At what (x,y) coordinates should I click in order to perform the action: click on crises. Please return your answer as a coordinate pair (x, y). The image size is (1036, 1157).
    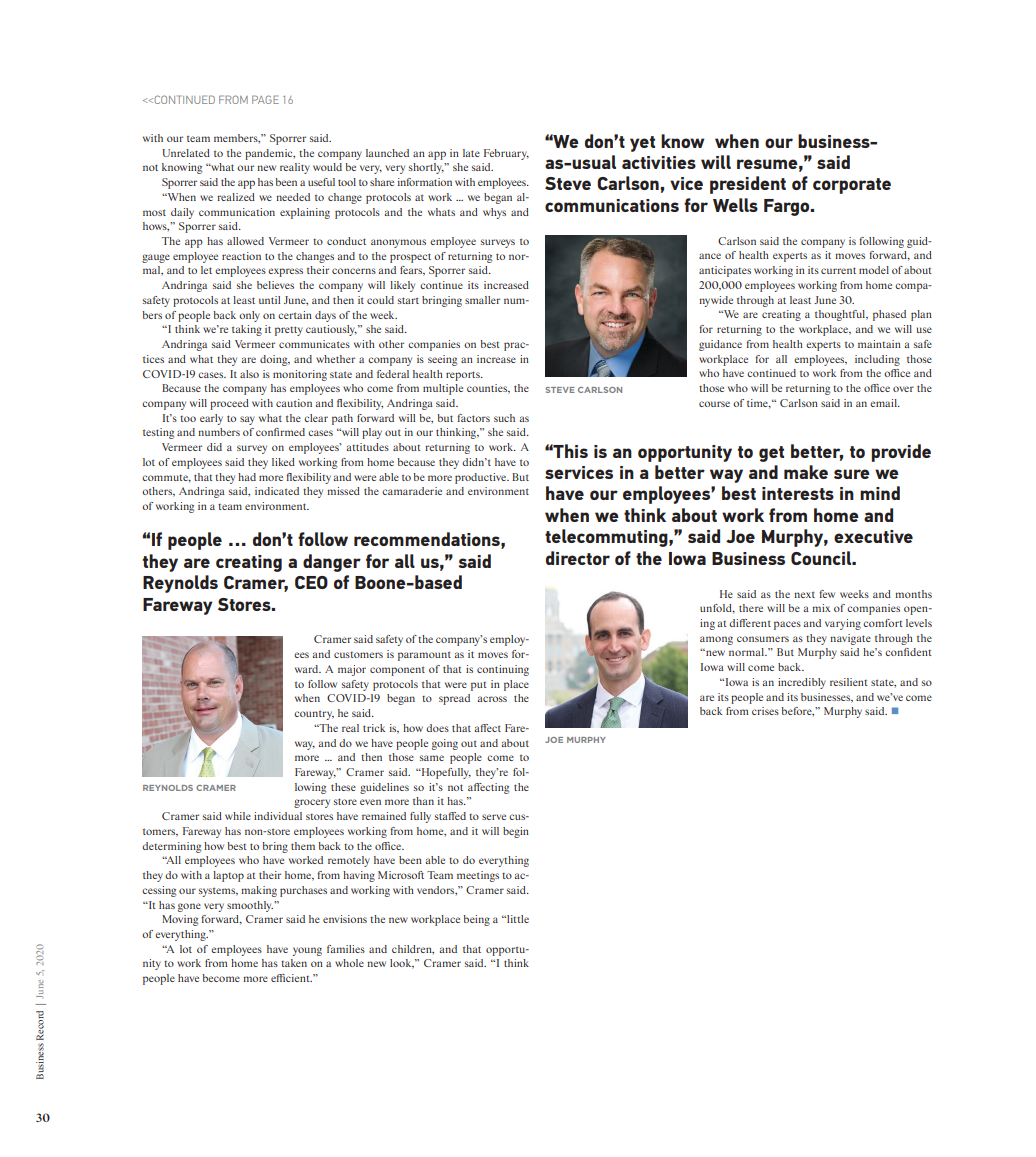
    Looking at the image, I should click on (765, 711).
